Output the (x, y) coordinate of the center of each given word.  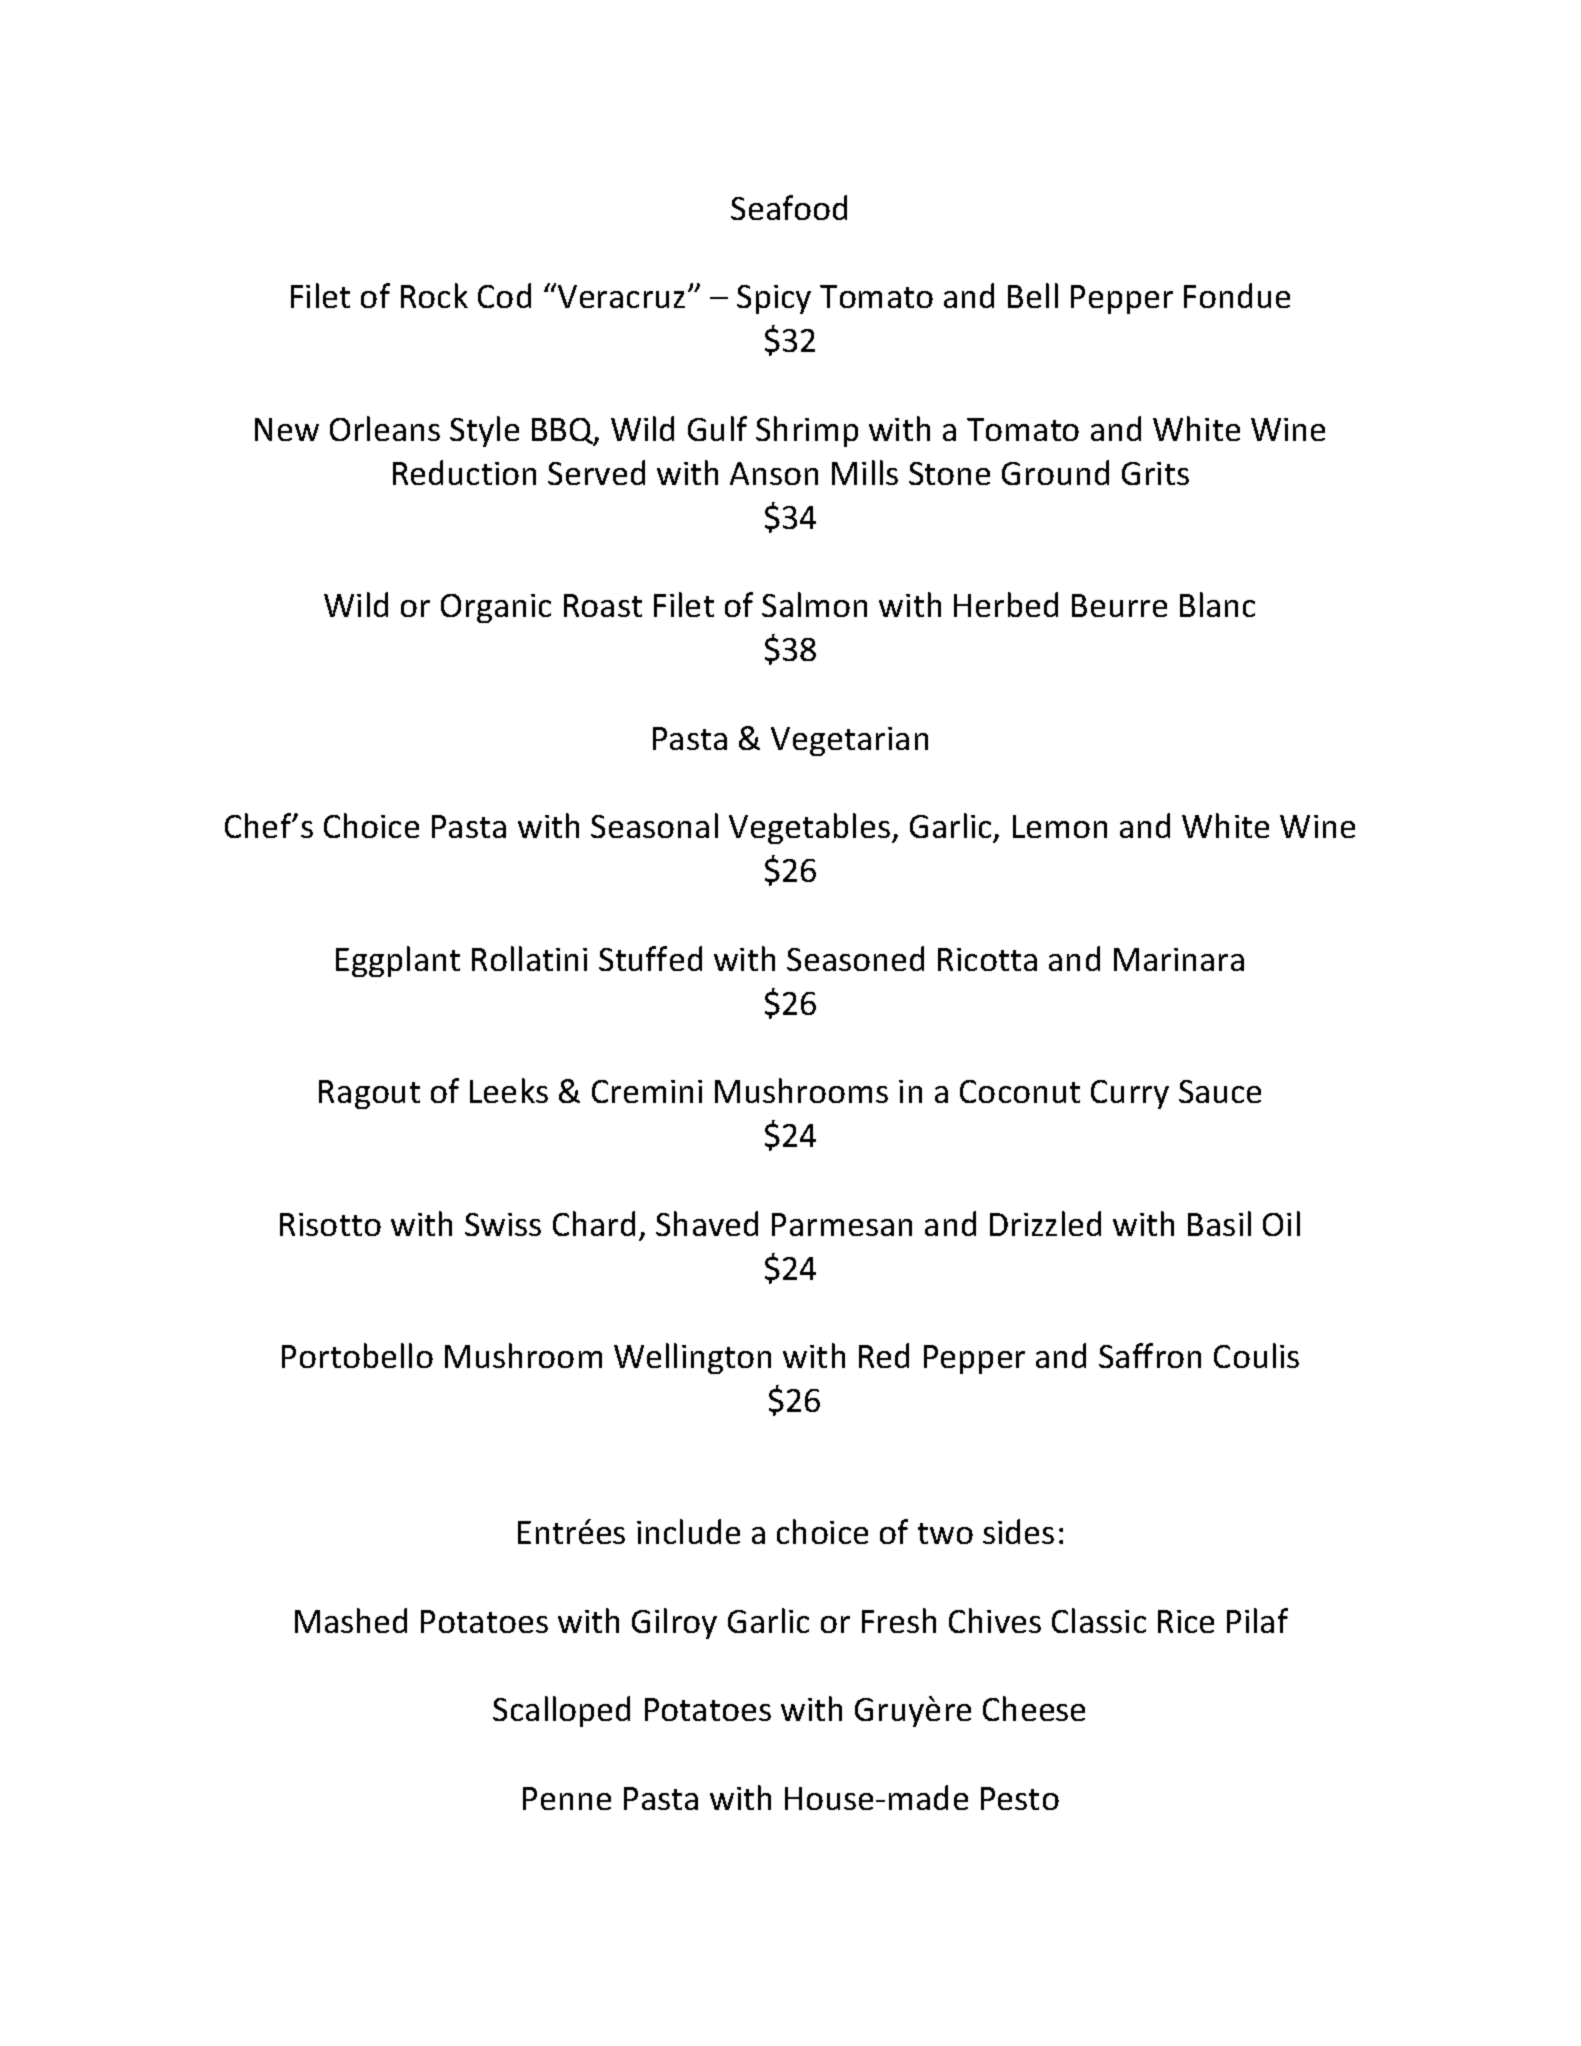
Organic (496, 608)
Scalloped (561, 1711)
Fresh (899, 1620)
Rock (434, 295)
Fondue (1237, 295)
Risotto (330, 1224)
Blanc (1217, 604)
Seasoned (855, 958)
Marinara (1179, 959)
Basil (1219, 1223)
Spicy (774, 299)
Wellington (692, 1358)
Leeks (509, 1090)
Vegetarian (849, 741)
